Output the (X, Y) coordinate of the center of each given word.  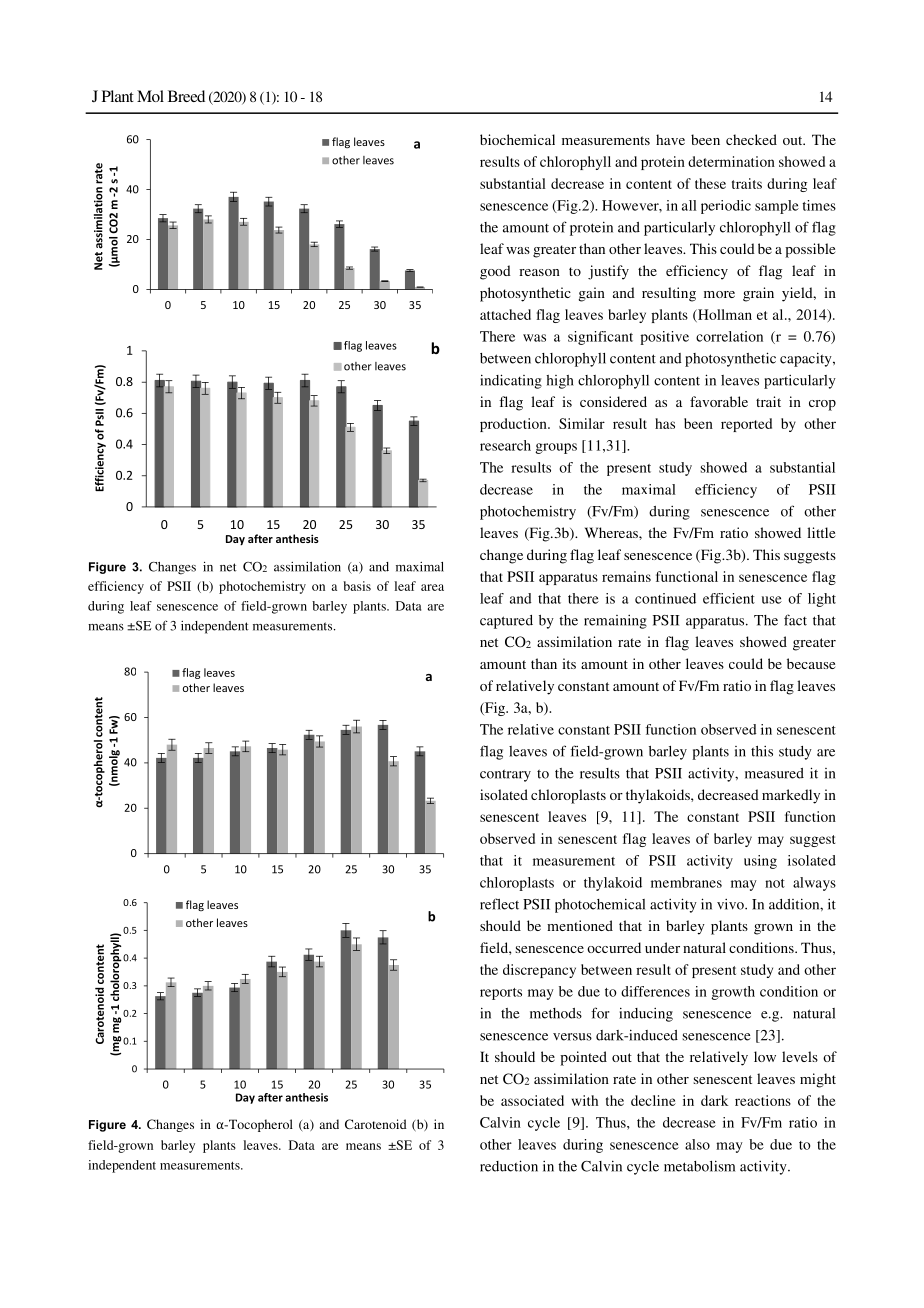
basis (357, 586)
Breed (186, 96)
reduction (509, 1166)
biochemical (517, 139)
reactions (763, 1100)
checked (751, 139)
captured (506, 622)
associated (532, 1100)
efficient (729, 598)
